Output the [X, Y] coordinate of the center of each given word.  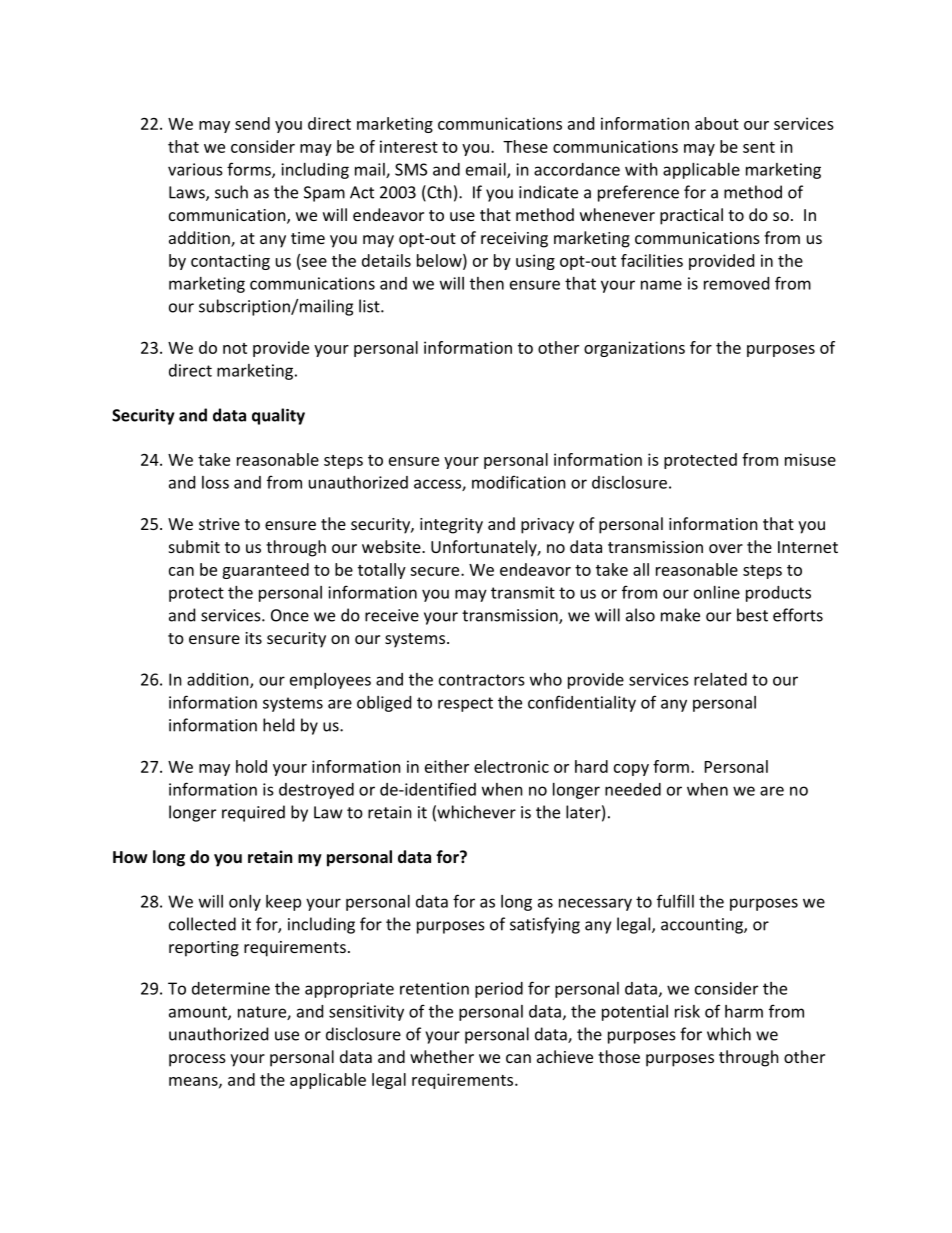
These [525, 146]
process [197, 1060]
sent [759, 147]
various [195, 169]
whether [442, 1056]
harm [744, 1011]
